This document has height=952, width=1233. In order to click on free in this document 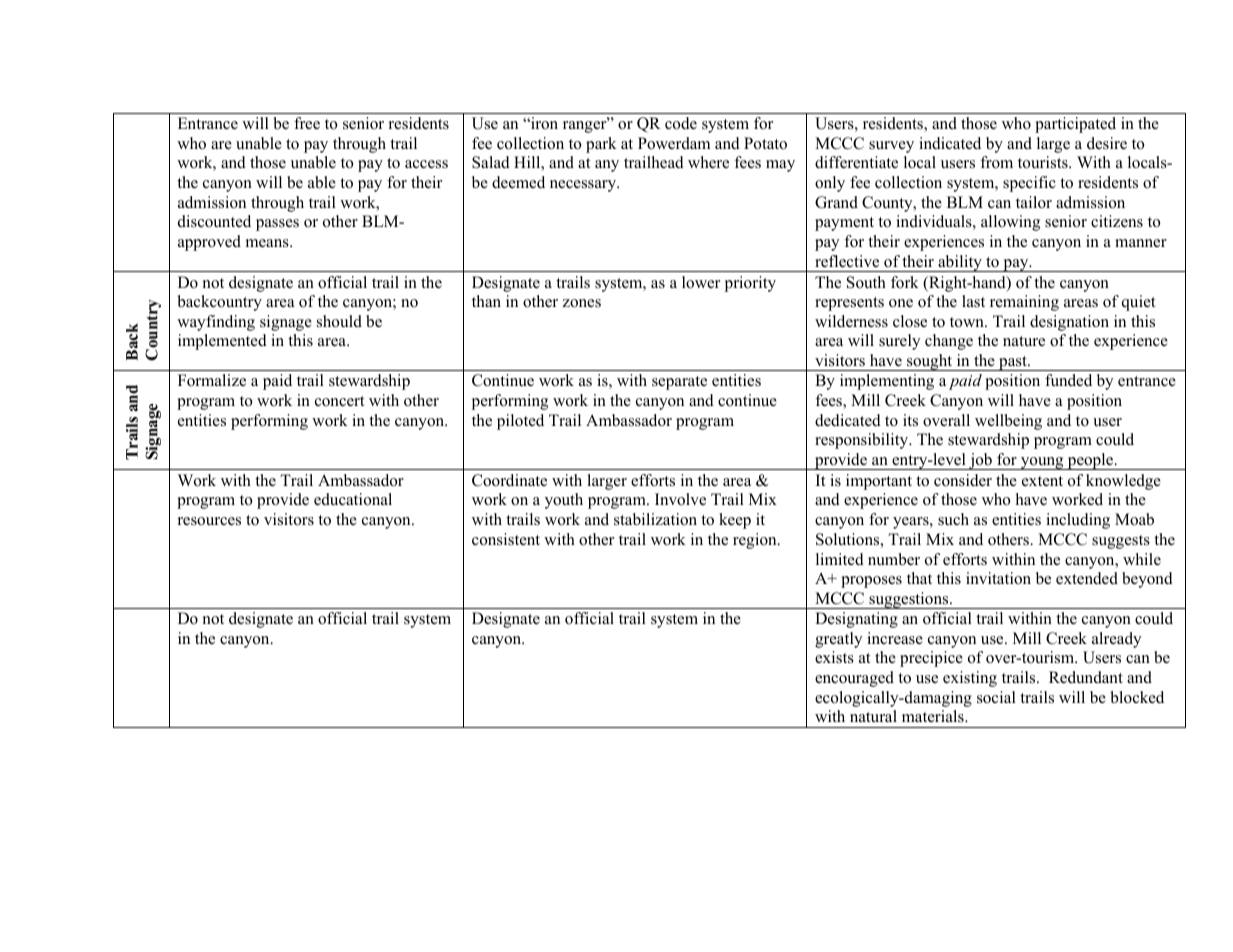, I will do `click(307, 123)`.
